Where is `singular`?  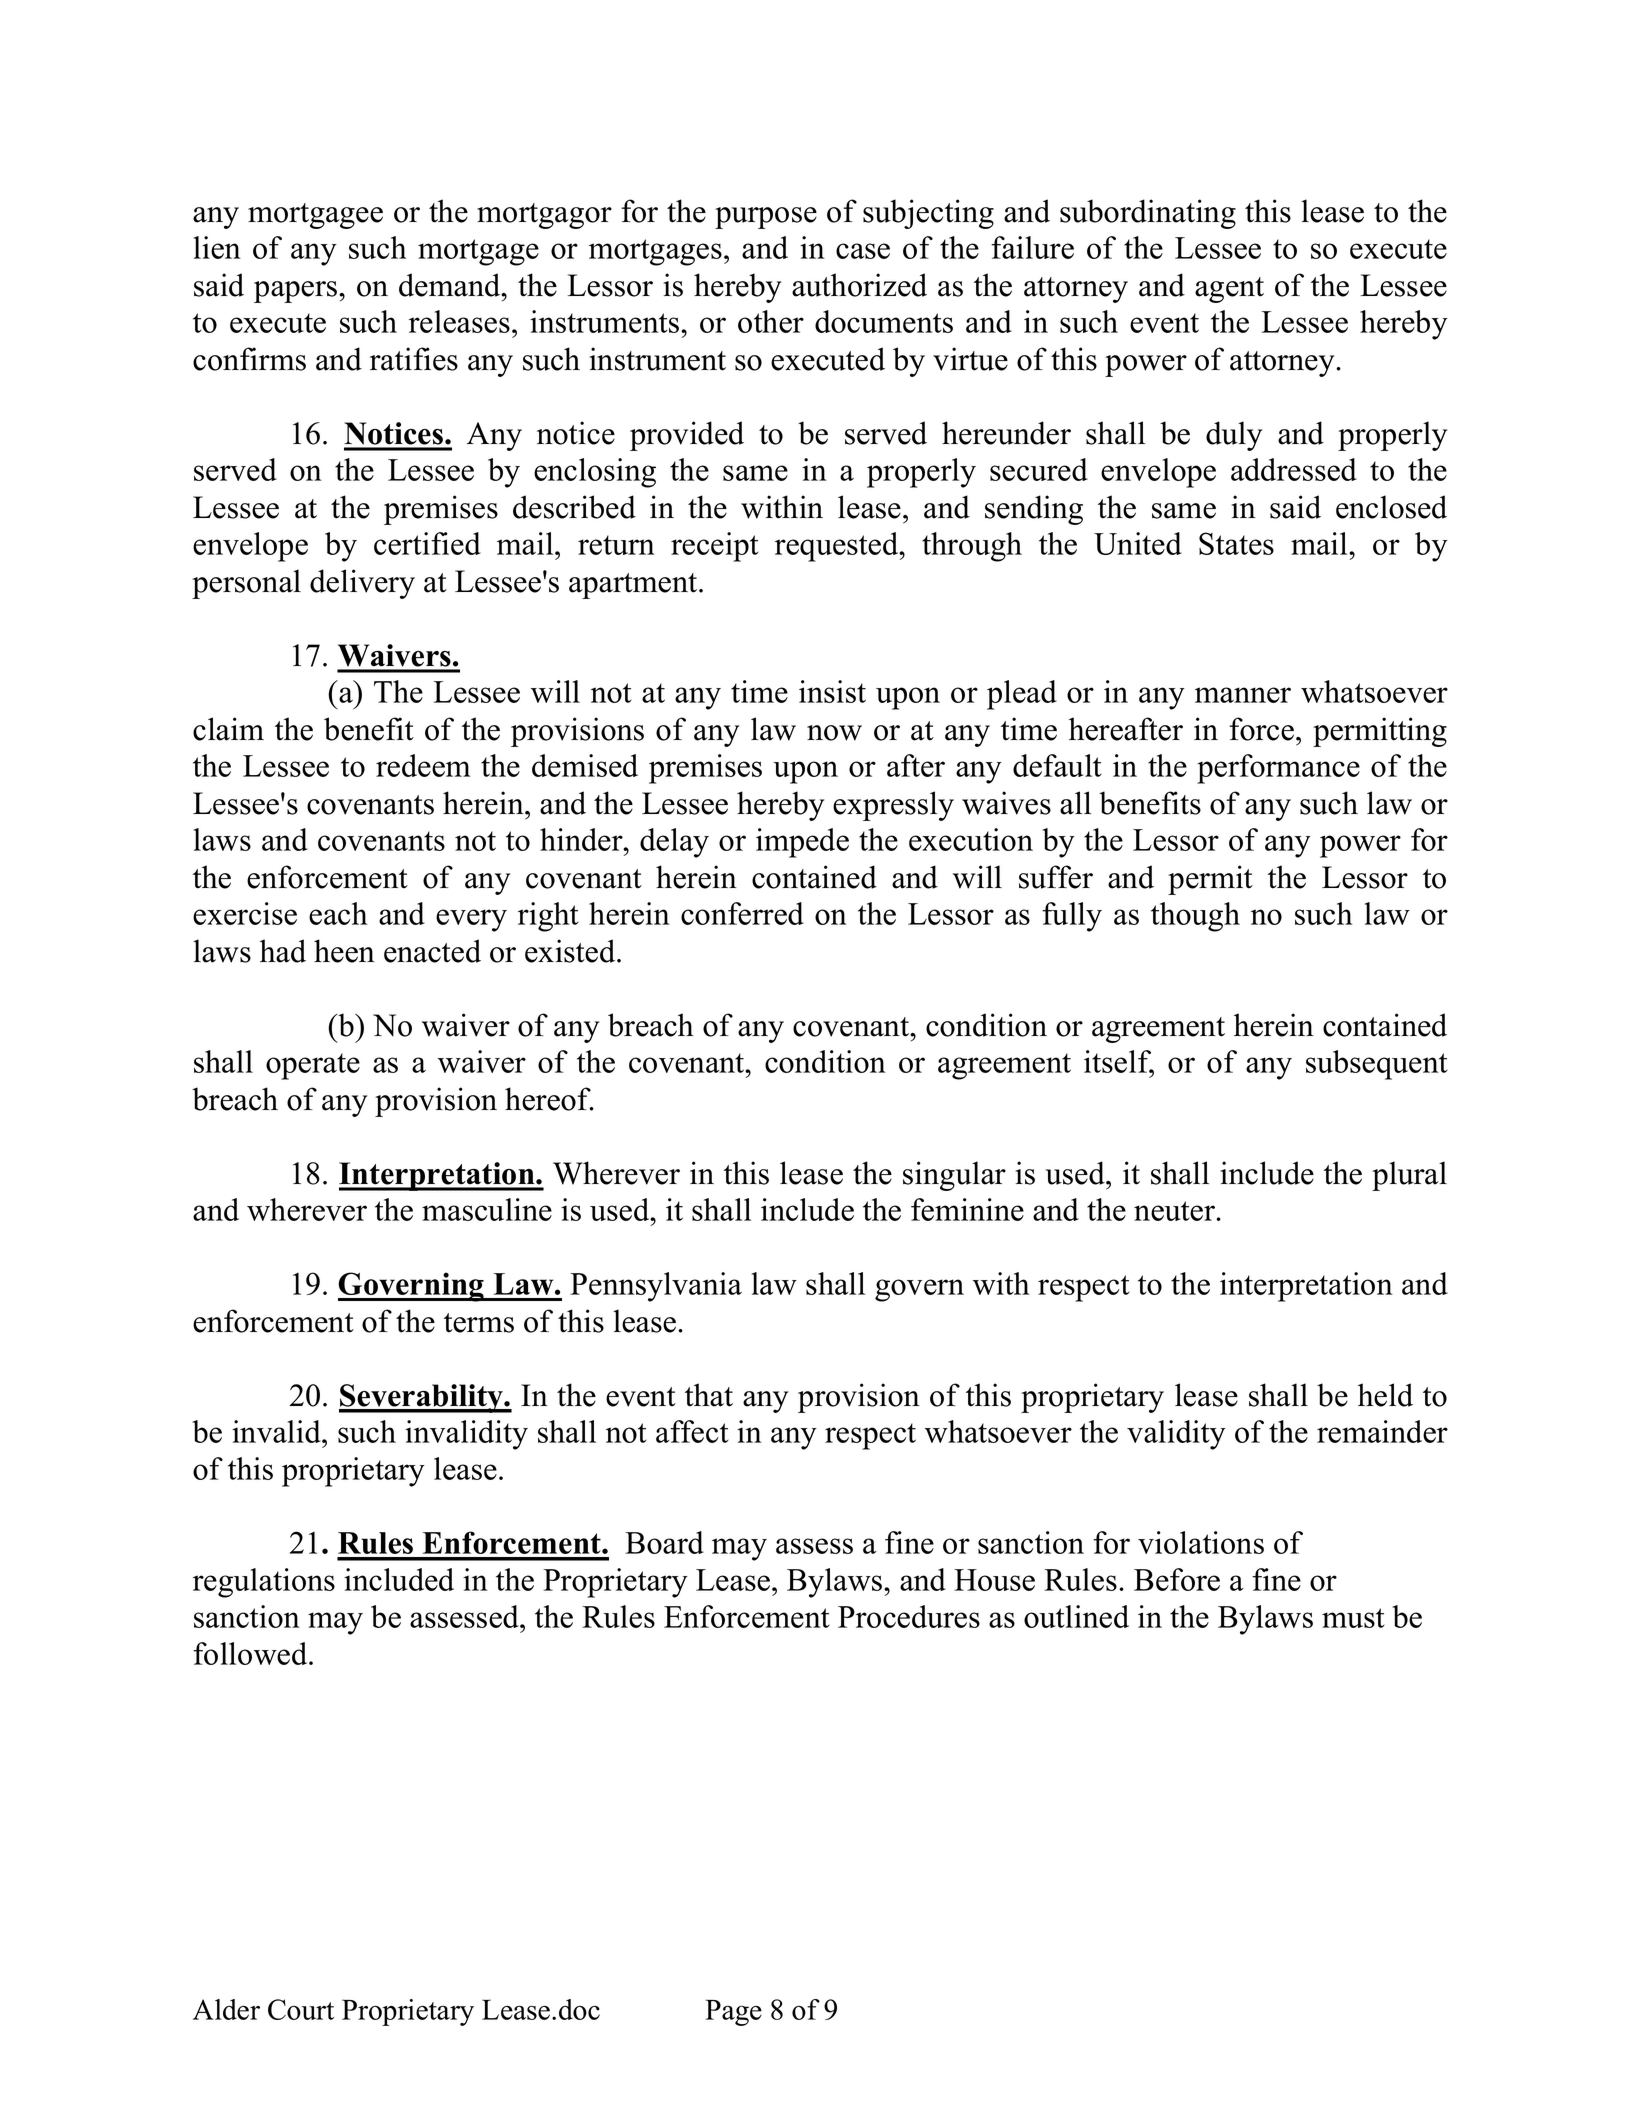
singular is located at coordinates (954, 1176).
